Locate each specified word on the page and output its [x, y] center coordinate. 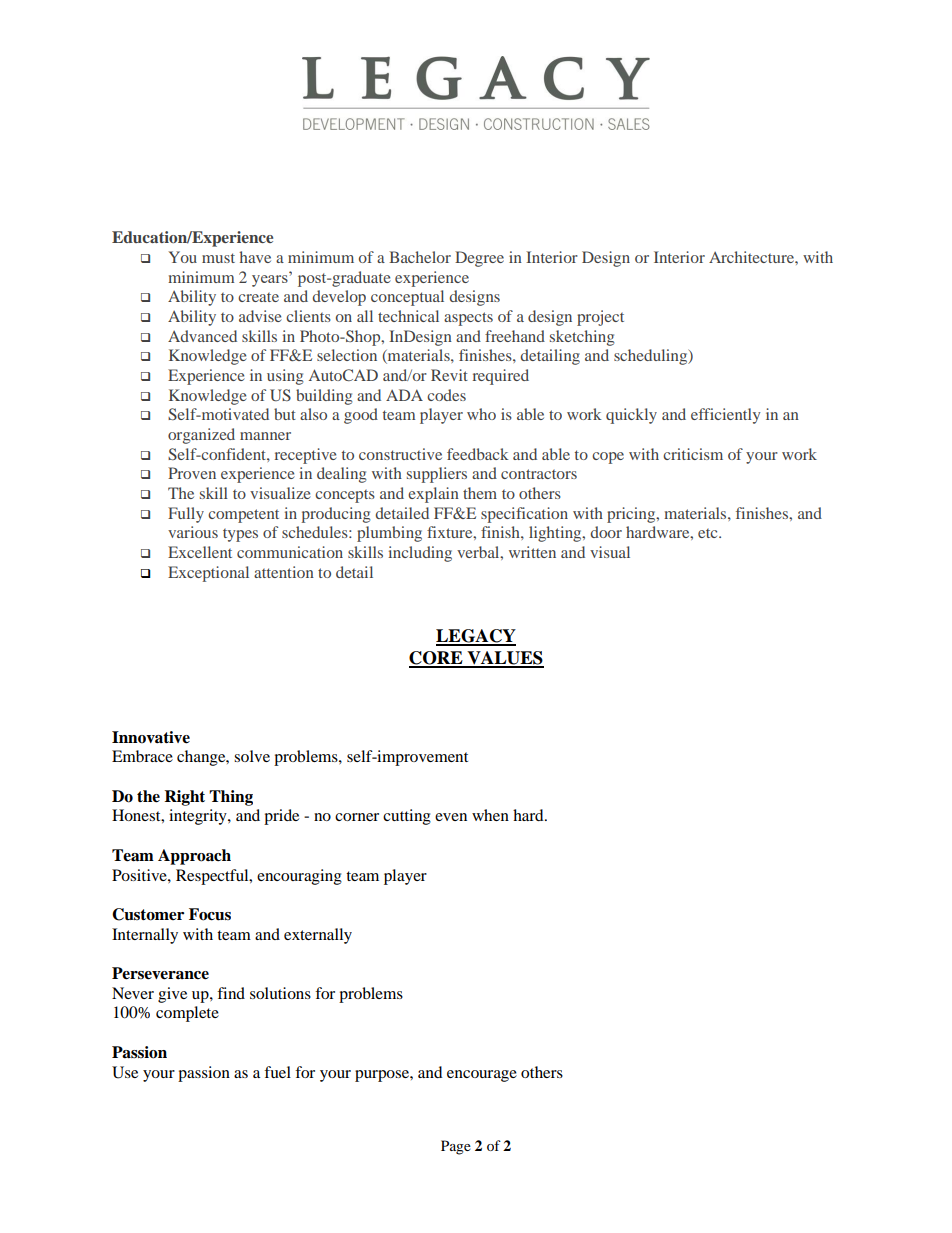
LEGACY [476, 637]
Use [125, 1072]
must [218, 258]
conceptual [407, 298]
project [600, 318]
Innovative [151, 737]
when [490, 815]
